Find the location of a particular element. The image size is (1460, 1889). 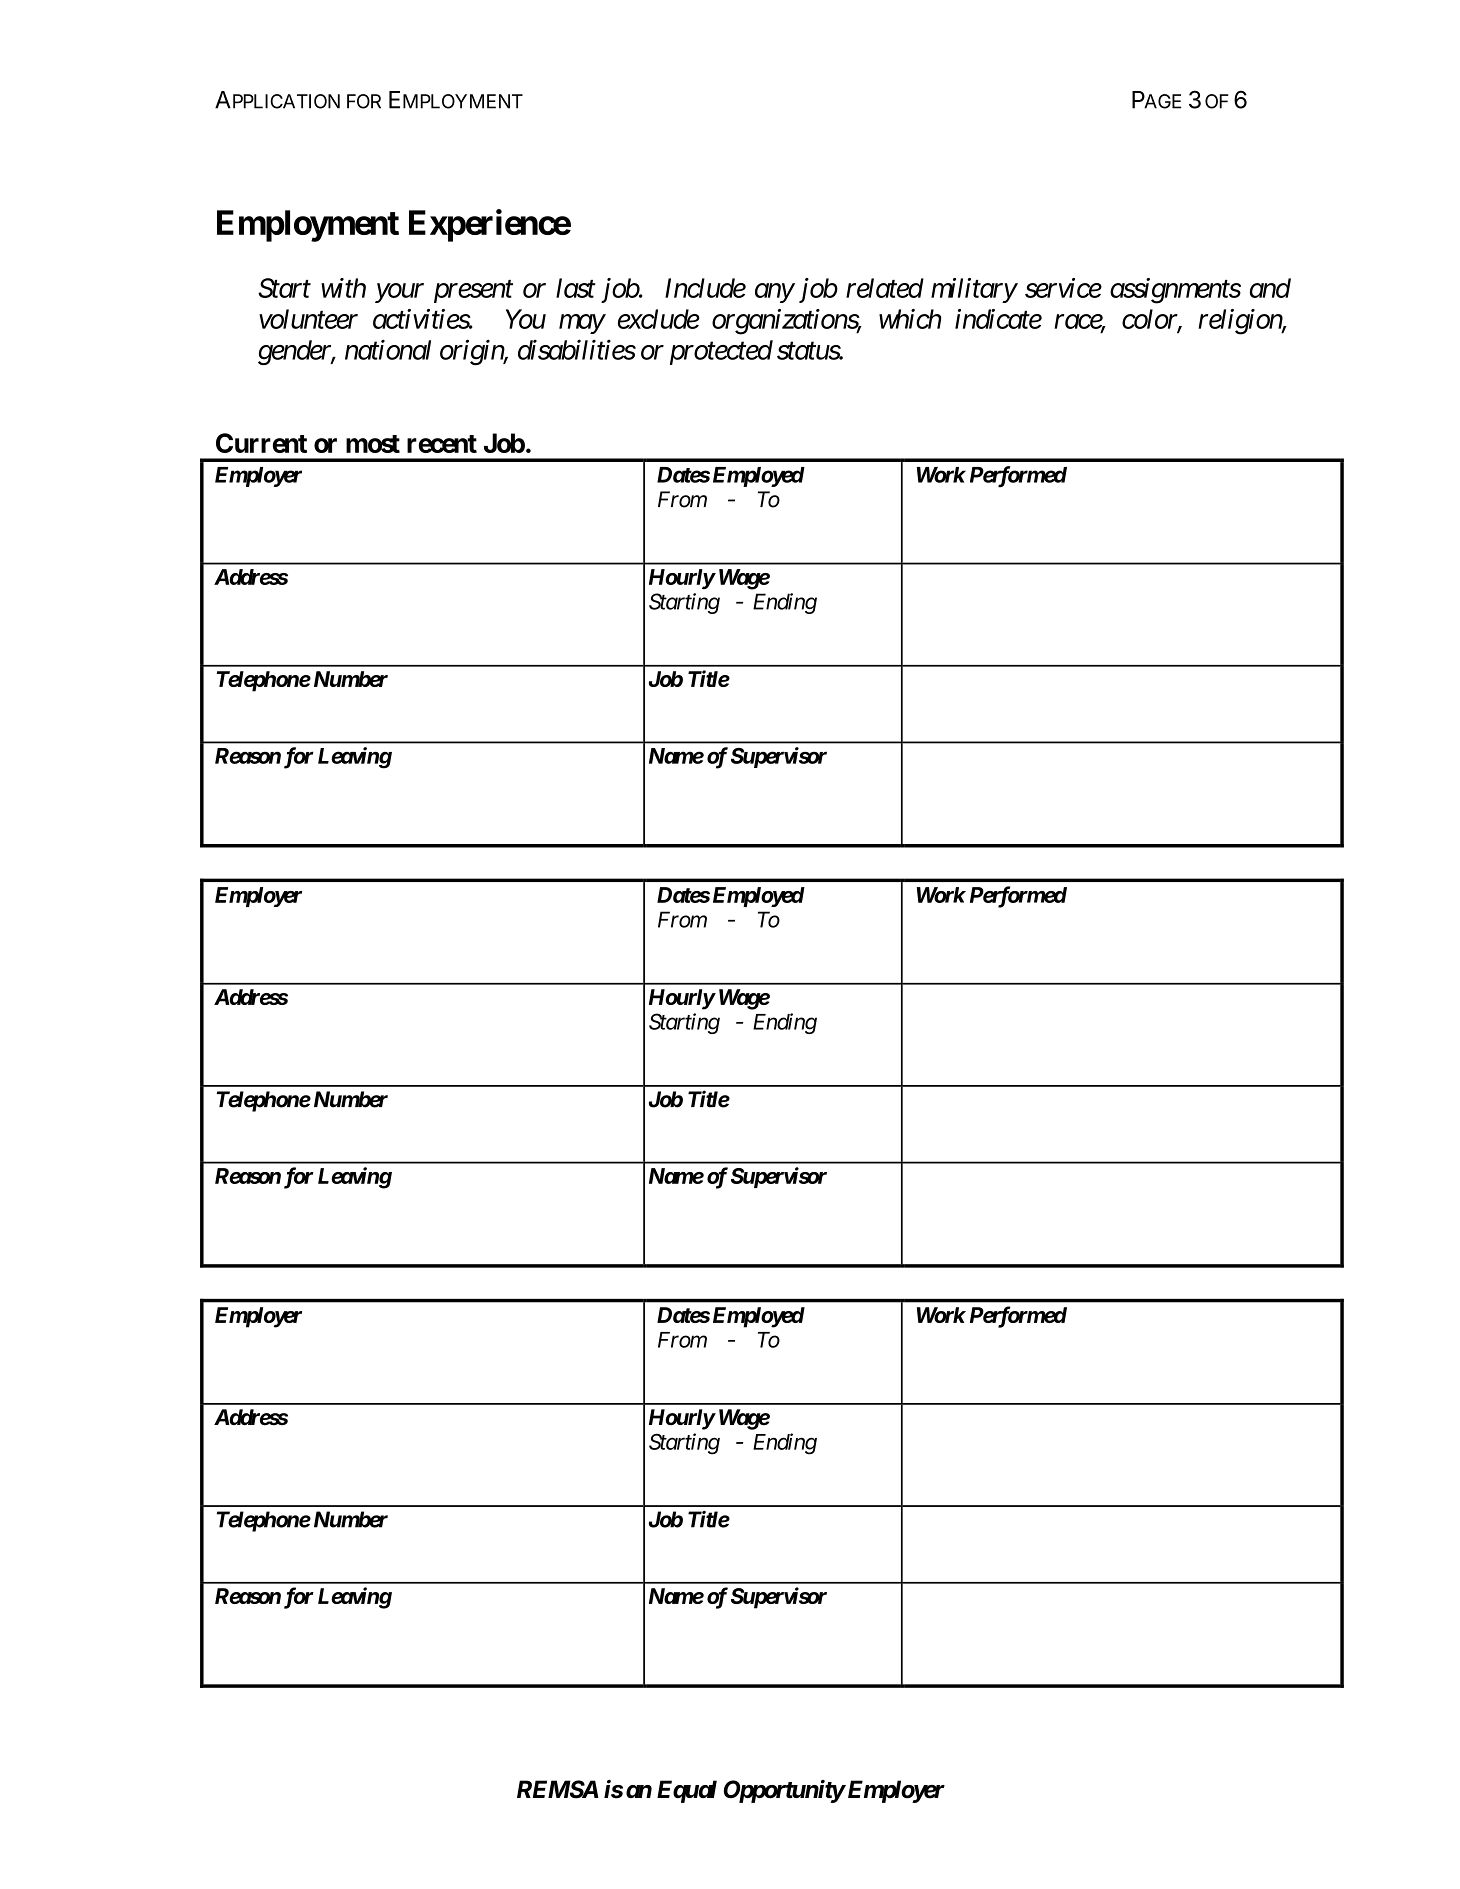

protected is located at coordinates (721, 352).
